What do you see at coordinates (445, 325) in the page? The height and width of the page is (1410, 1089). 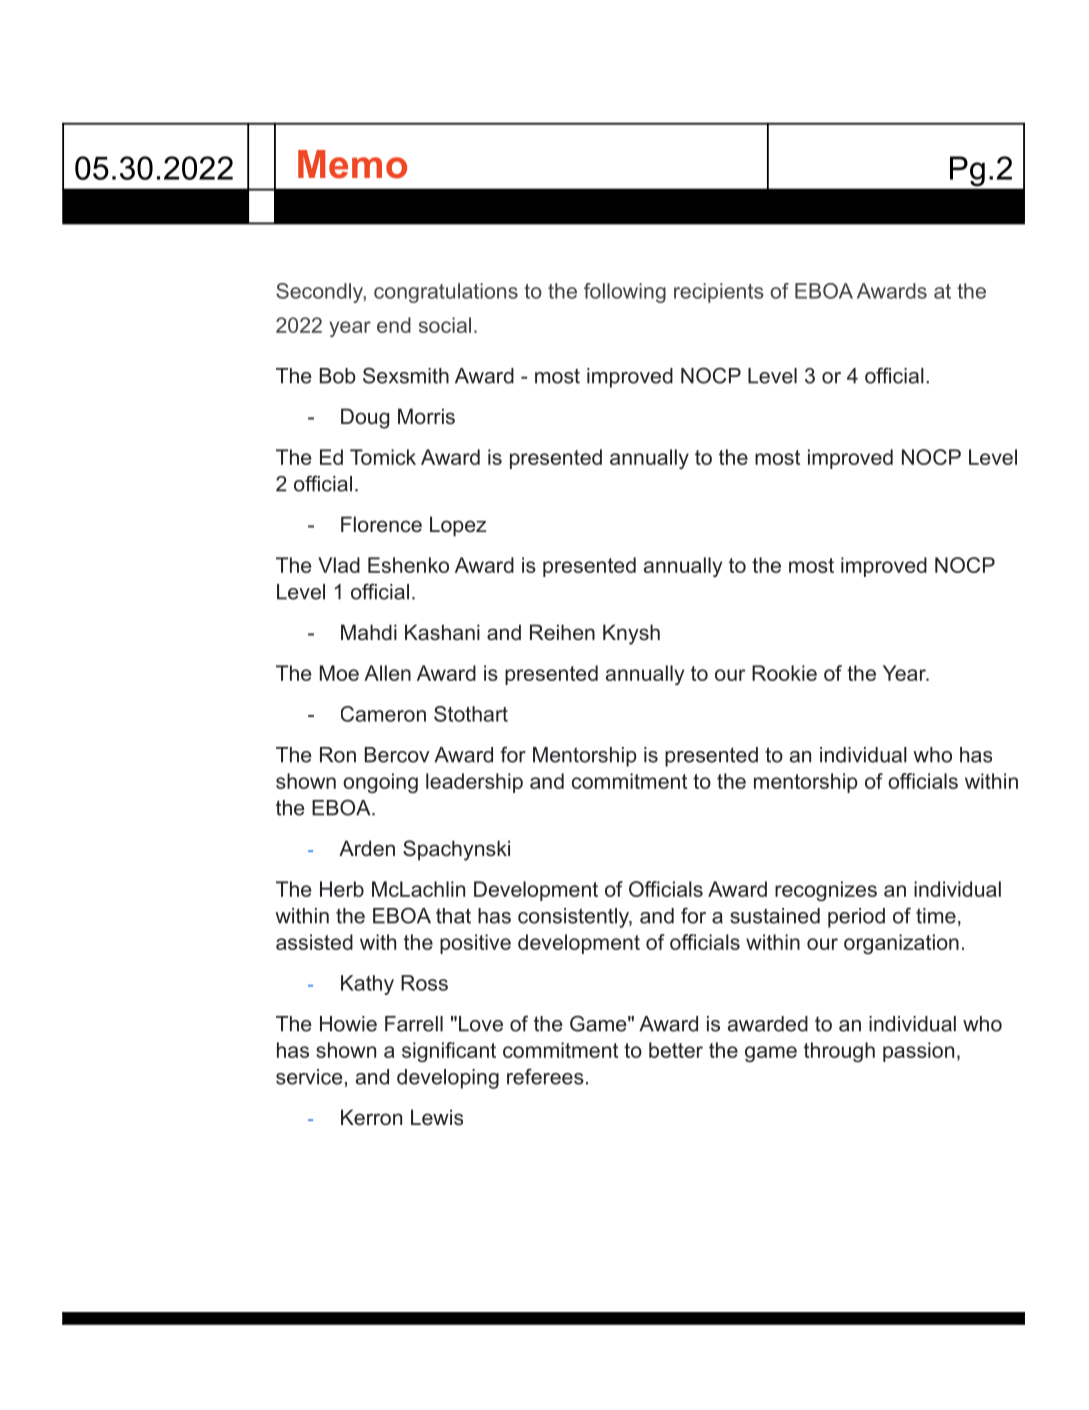 I see `social` at bounding box center [445, 325].
